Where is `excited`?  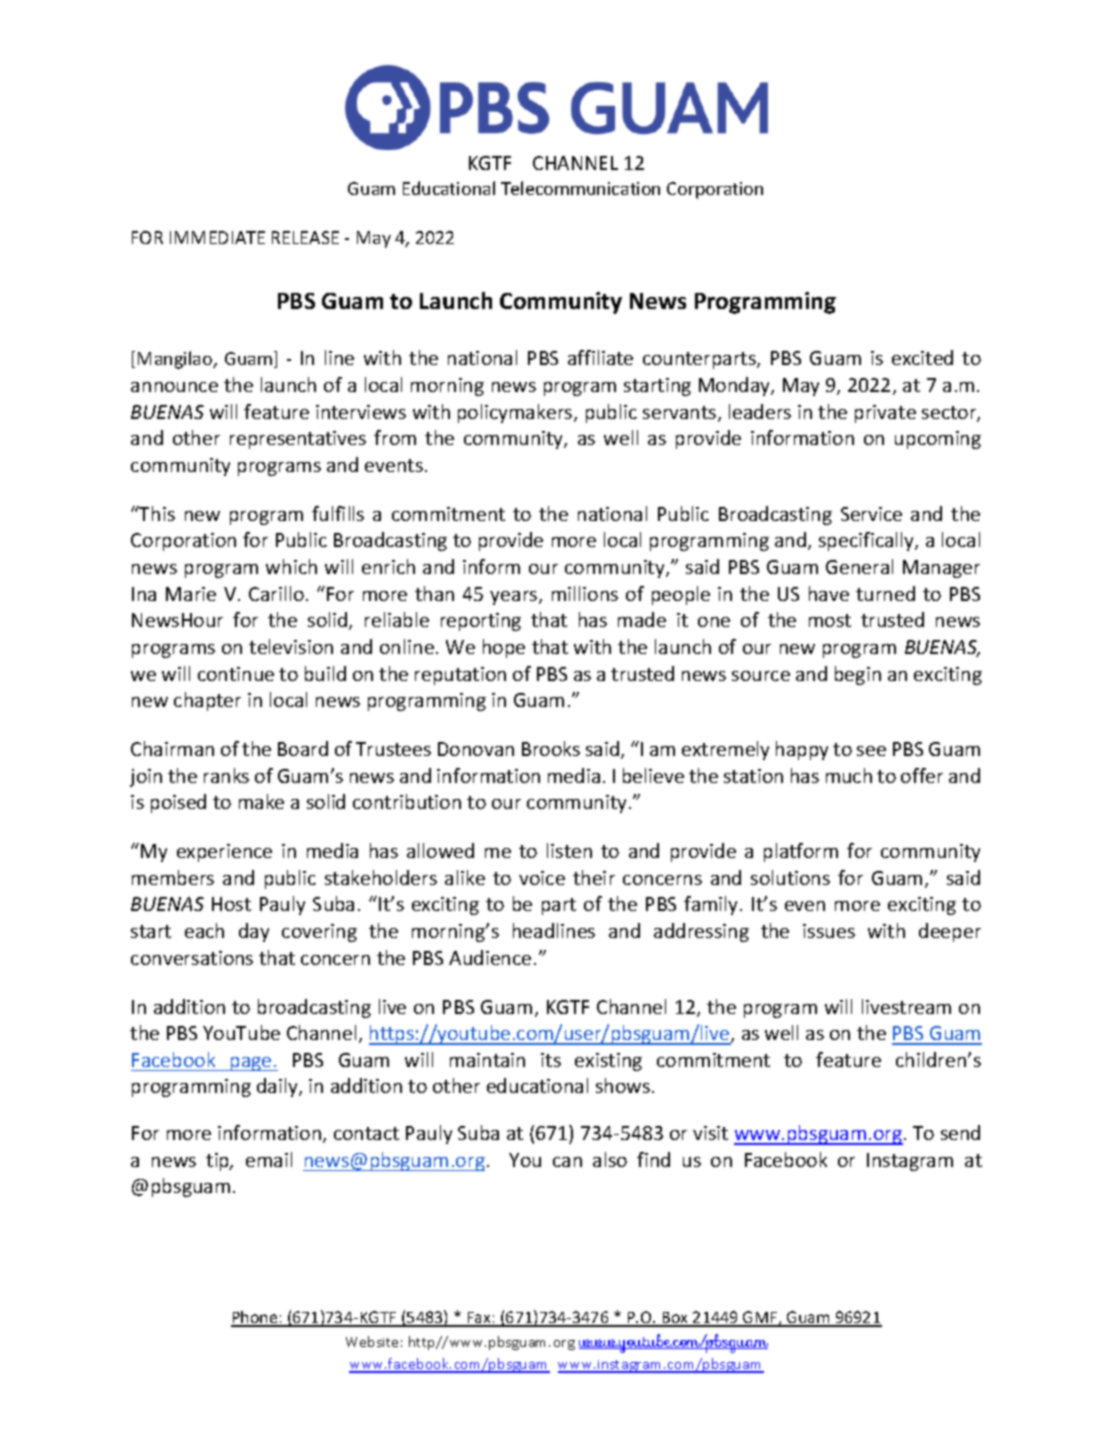
excited is located at coordinates (922, 357).
